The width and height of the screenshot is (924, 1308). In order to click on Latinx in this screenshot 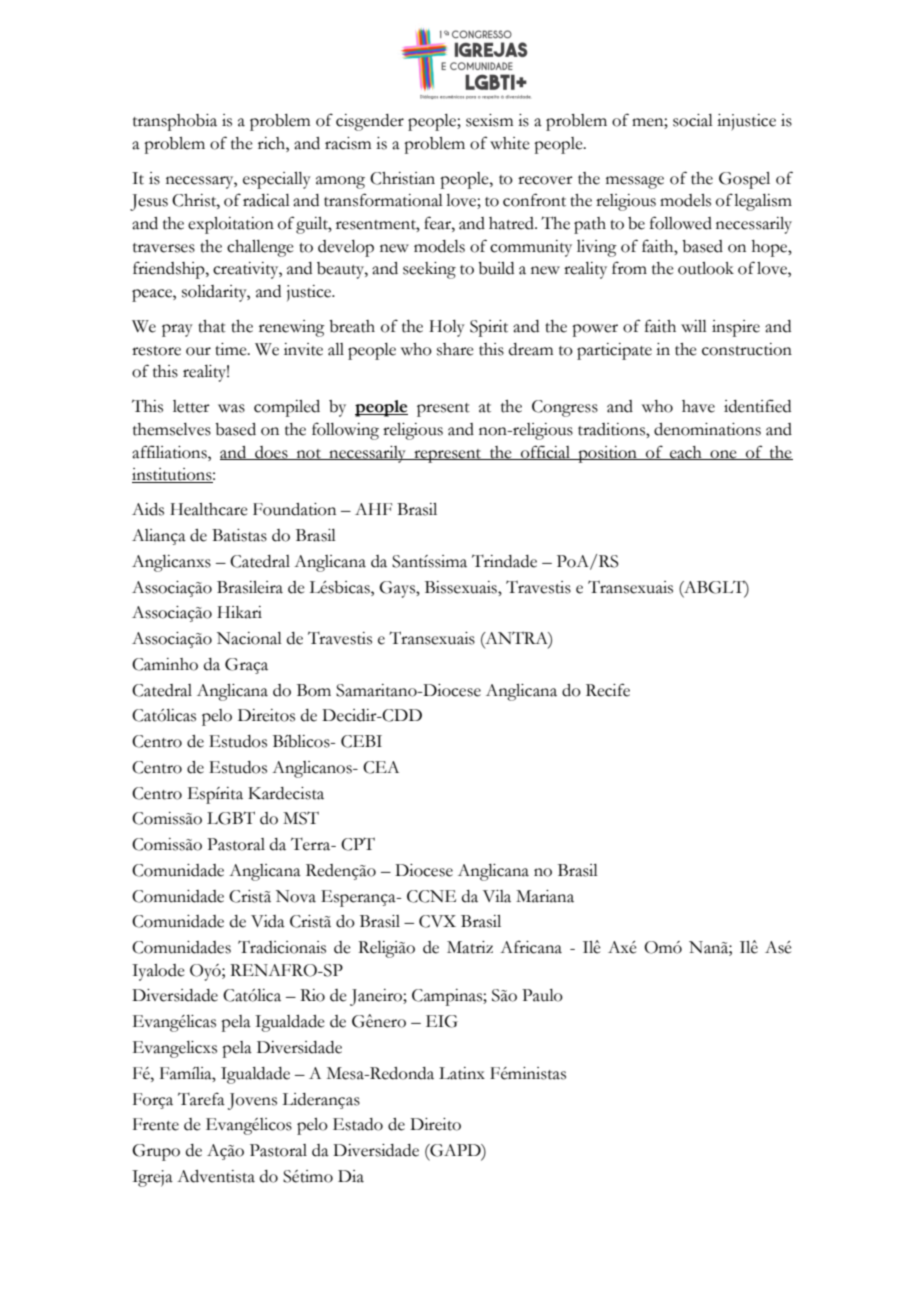, I will do `click(462, 1073)`.
